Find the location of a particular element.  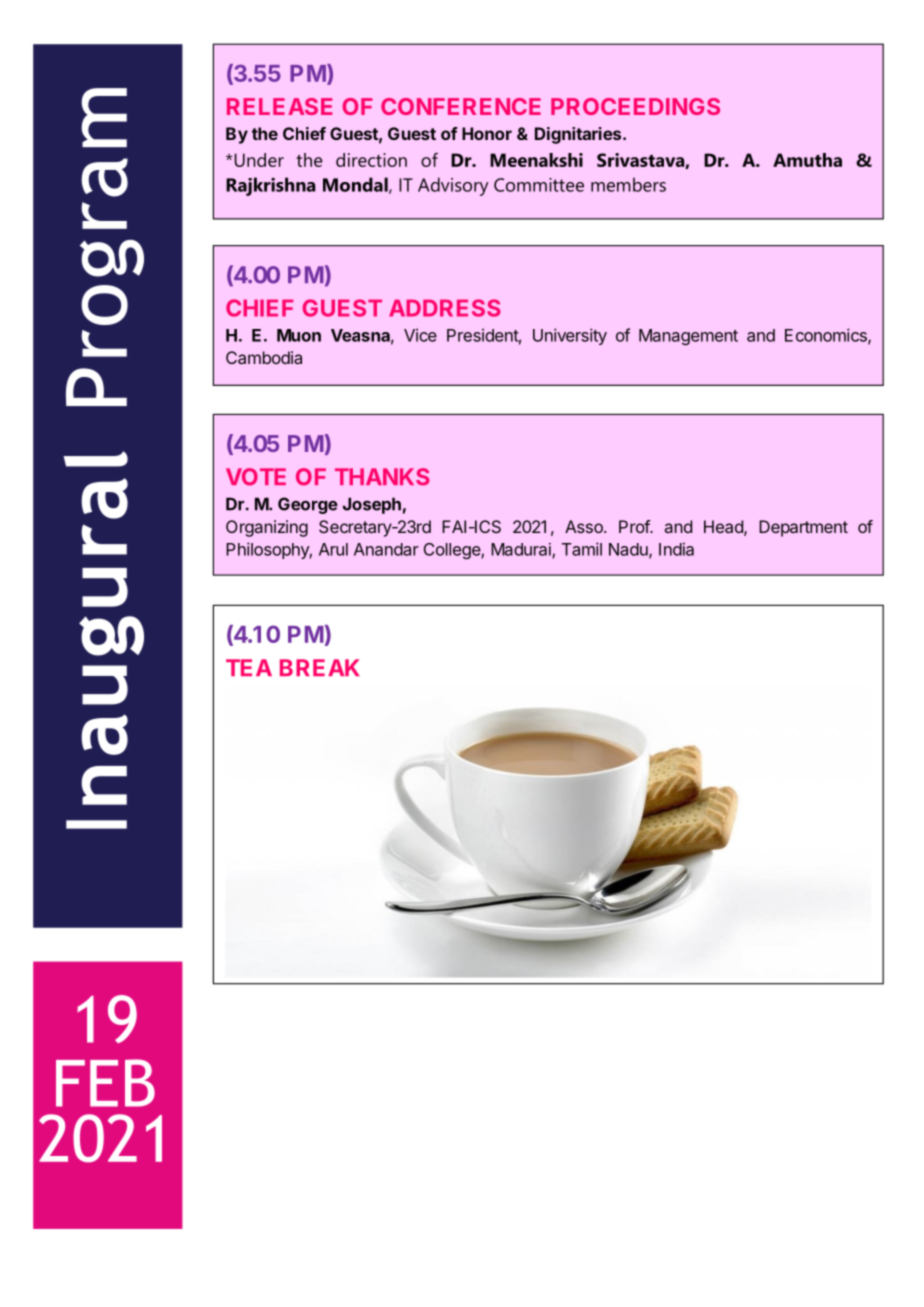

Honor is located at coordinates (487, 133).
